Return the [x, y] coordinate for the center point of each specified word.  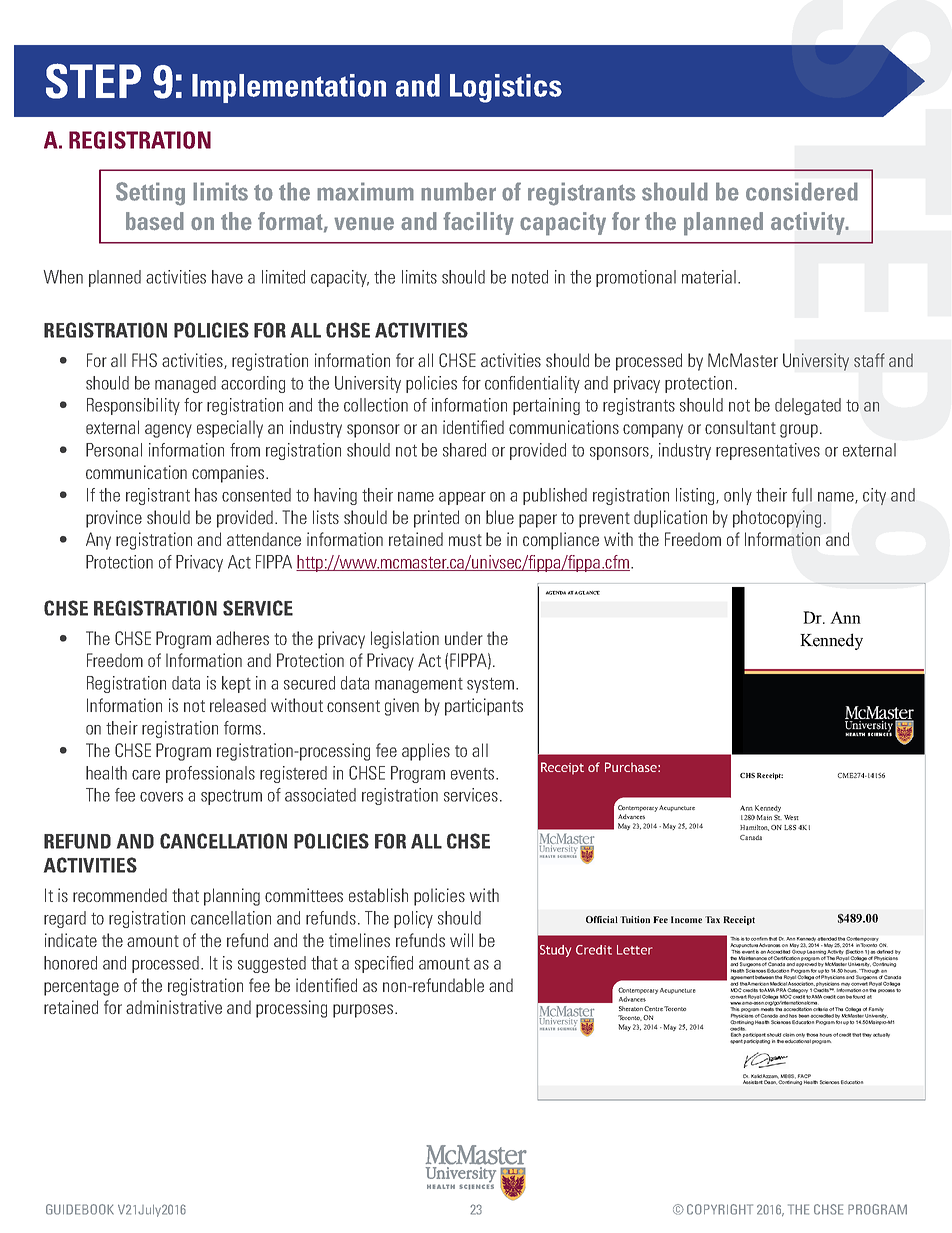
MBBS [788, 1076]
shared [464, 450]
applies [426, 752]
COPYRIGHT [720, 1209]
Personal [114, 450]
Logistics [506, 88]
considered [802, 191]
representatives [768, 451]
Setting [150, 194]
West [791, 817]
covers [161, 797]
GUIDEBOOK [80, 1209]
